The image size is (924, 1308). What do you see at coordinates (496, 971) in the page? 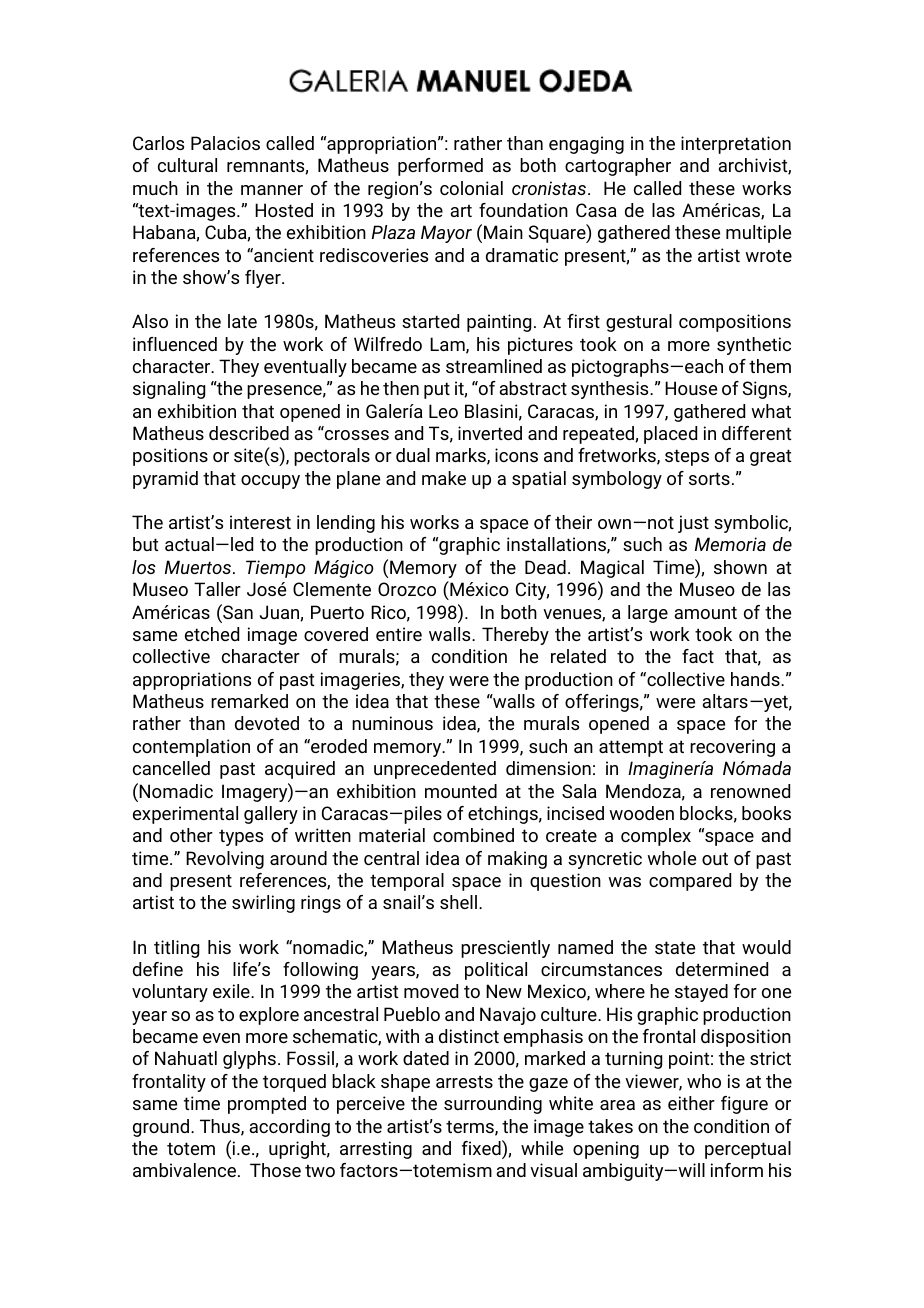
I see `political` at bounding box center [496, 971].
